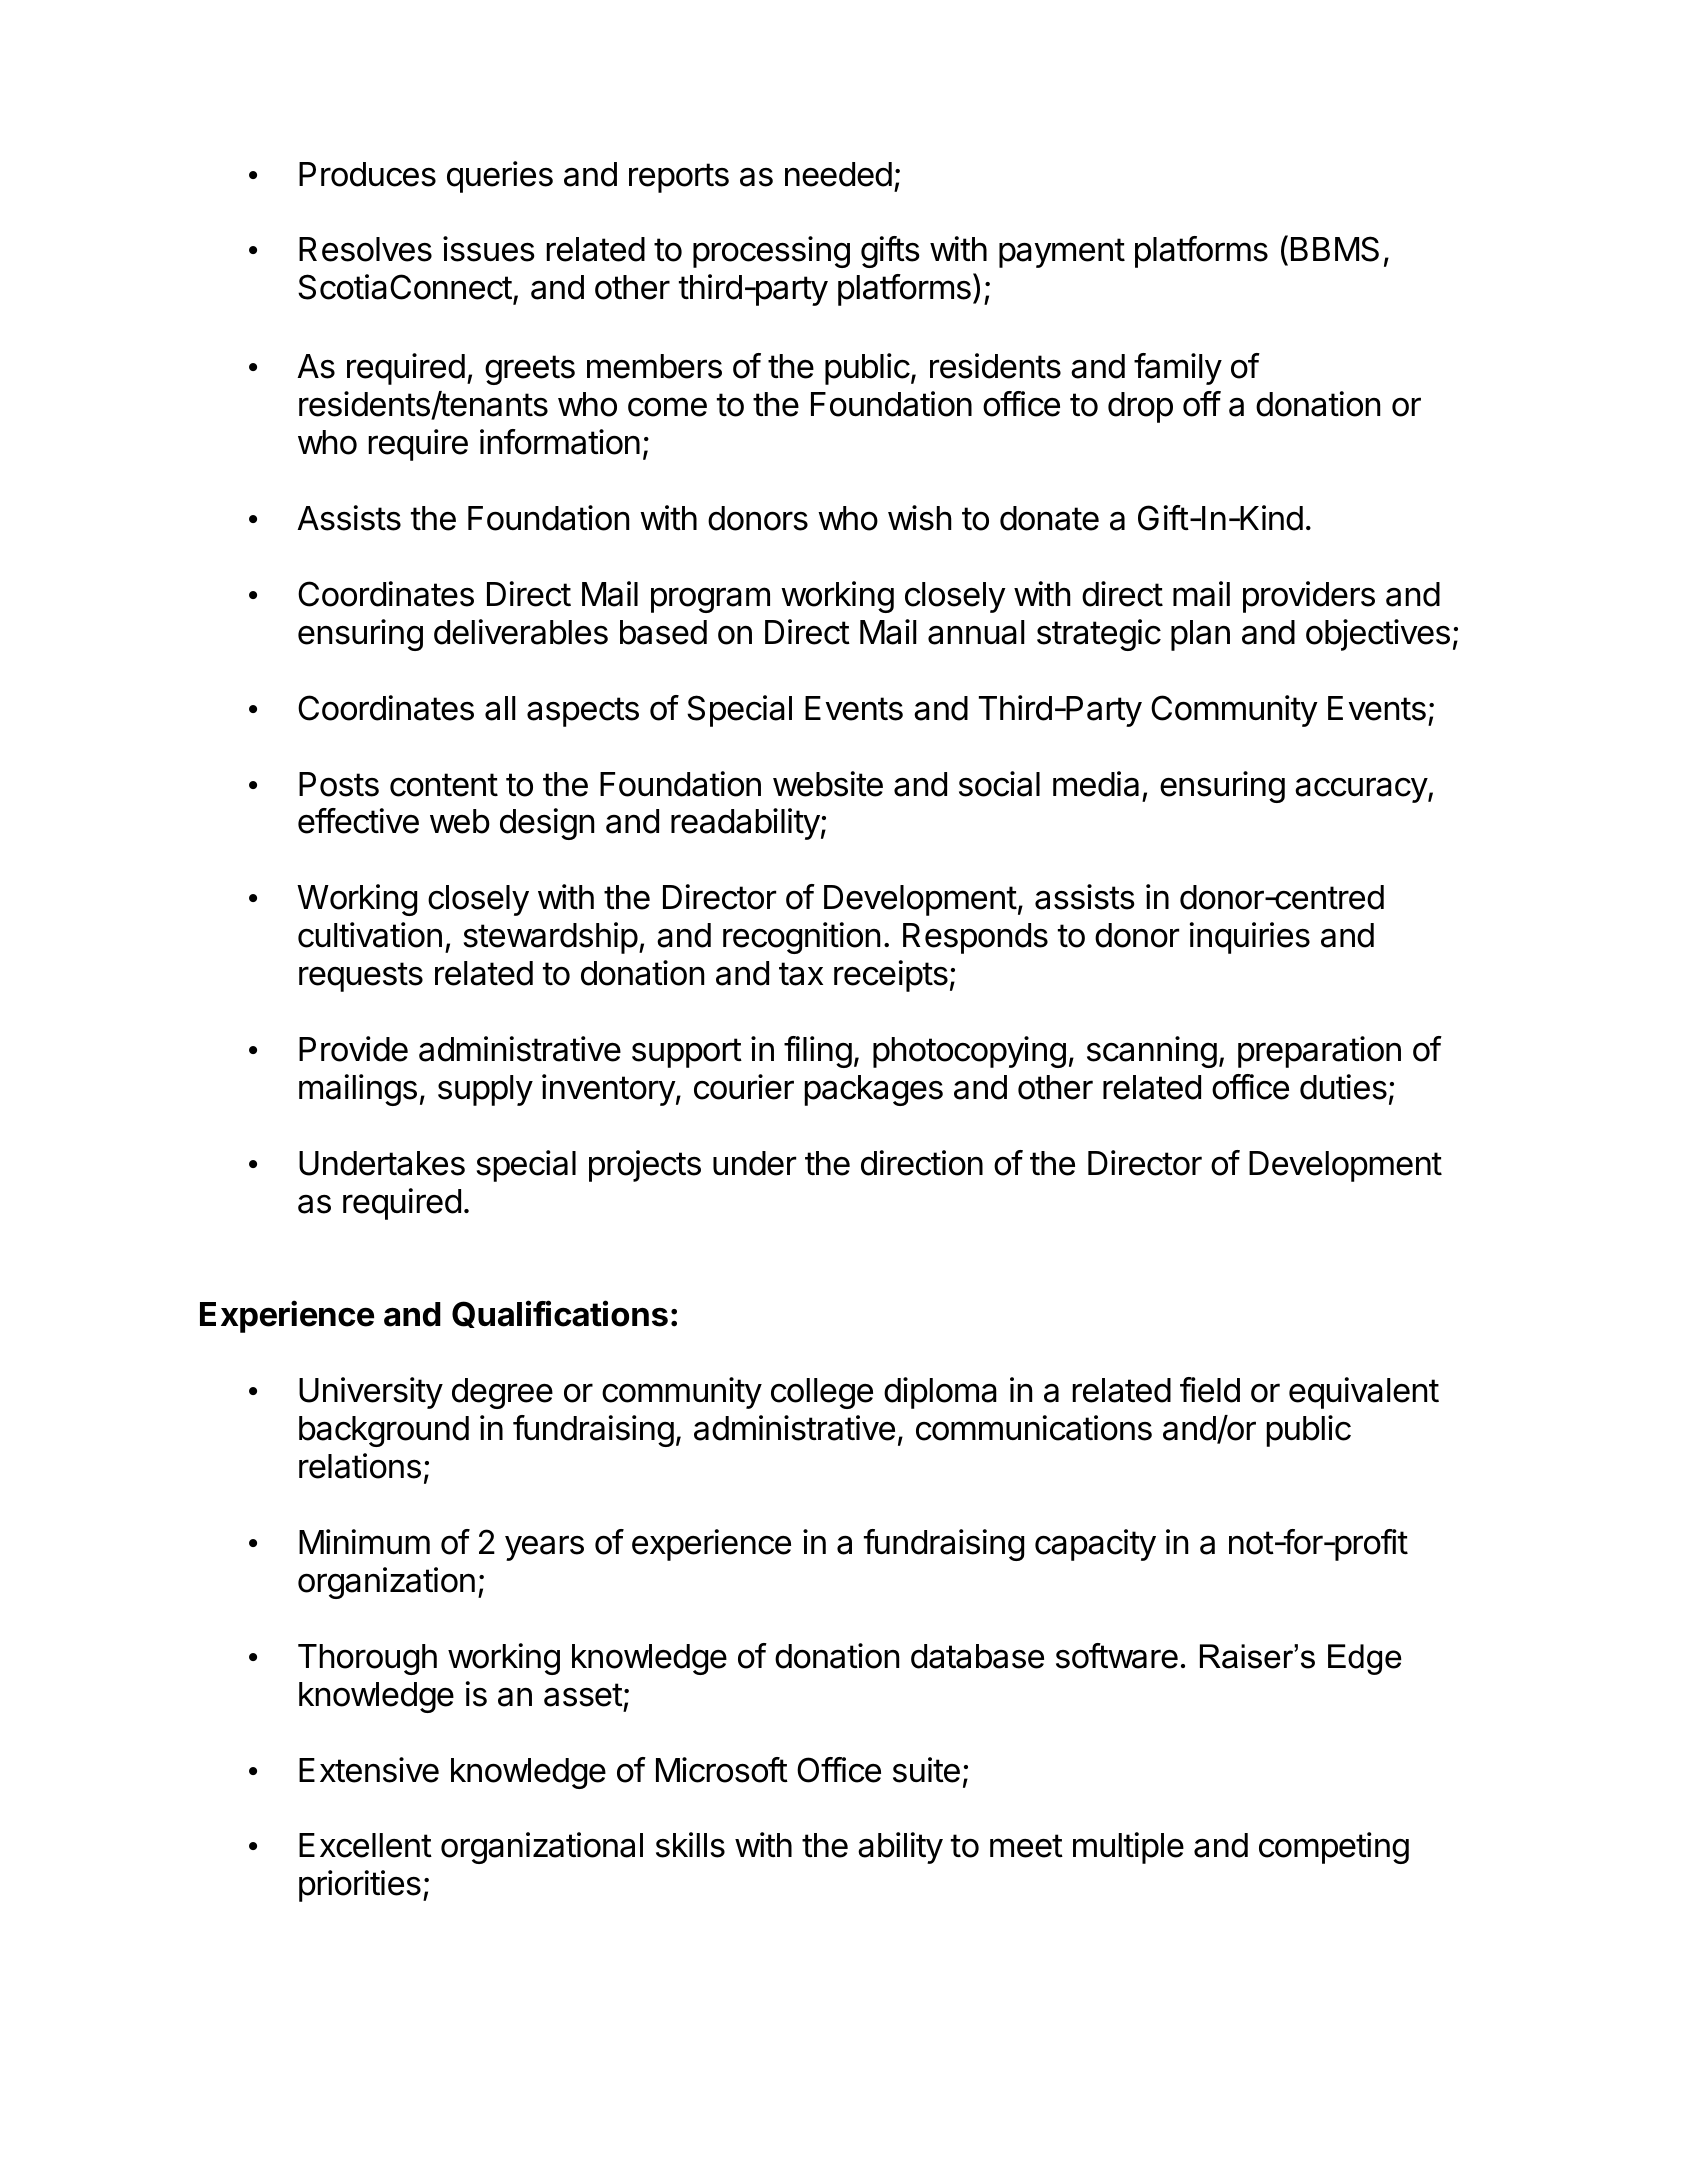 The height and width of the page is (2177, 1682). I want to click on filing, so click(818, 1052).
